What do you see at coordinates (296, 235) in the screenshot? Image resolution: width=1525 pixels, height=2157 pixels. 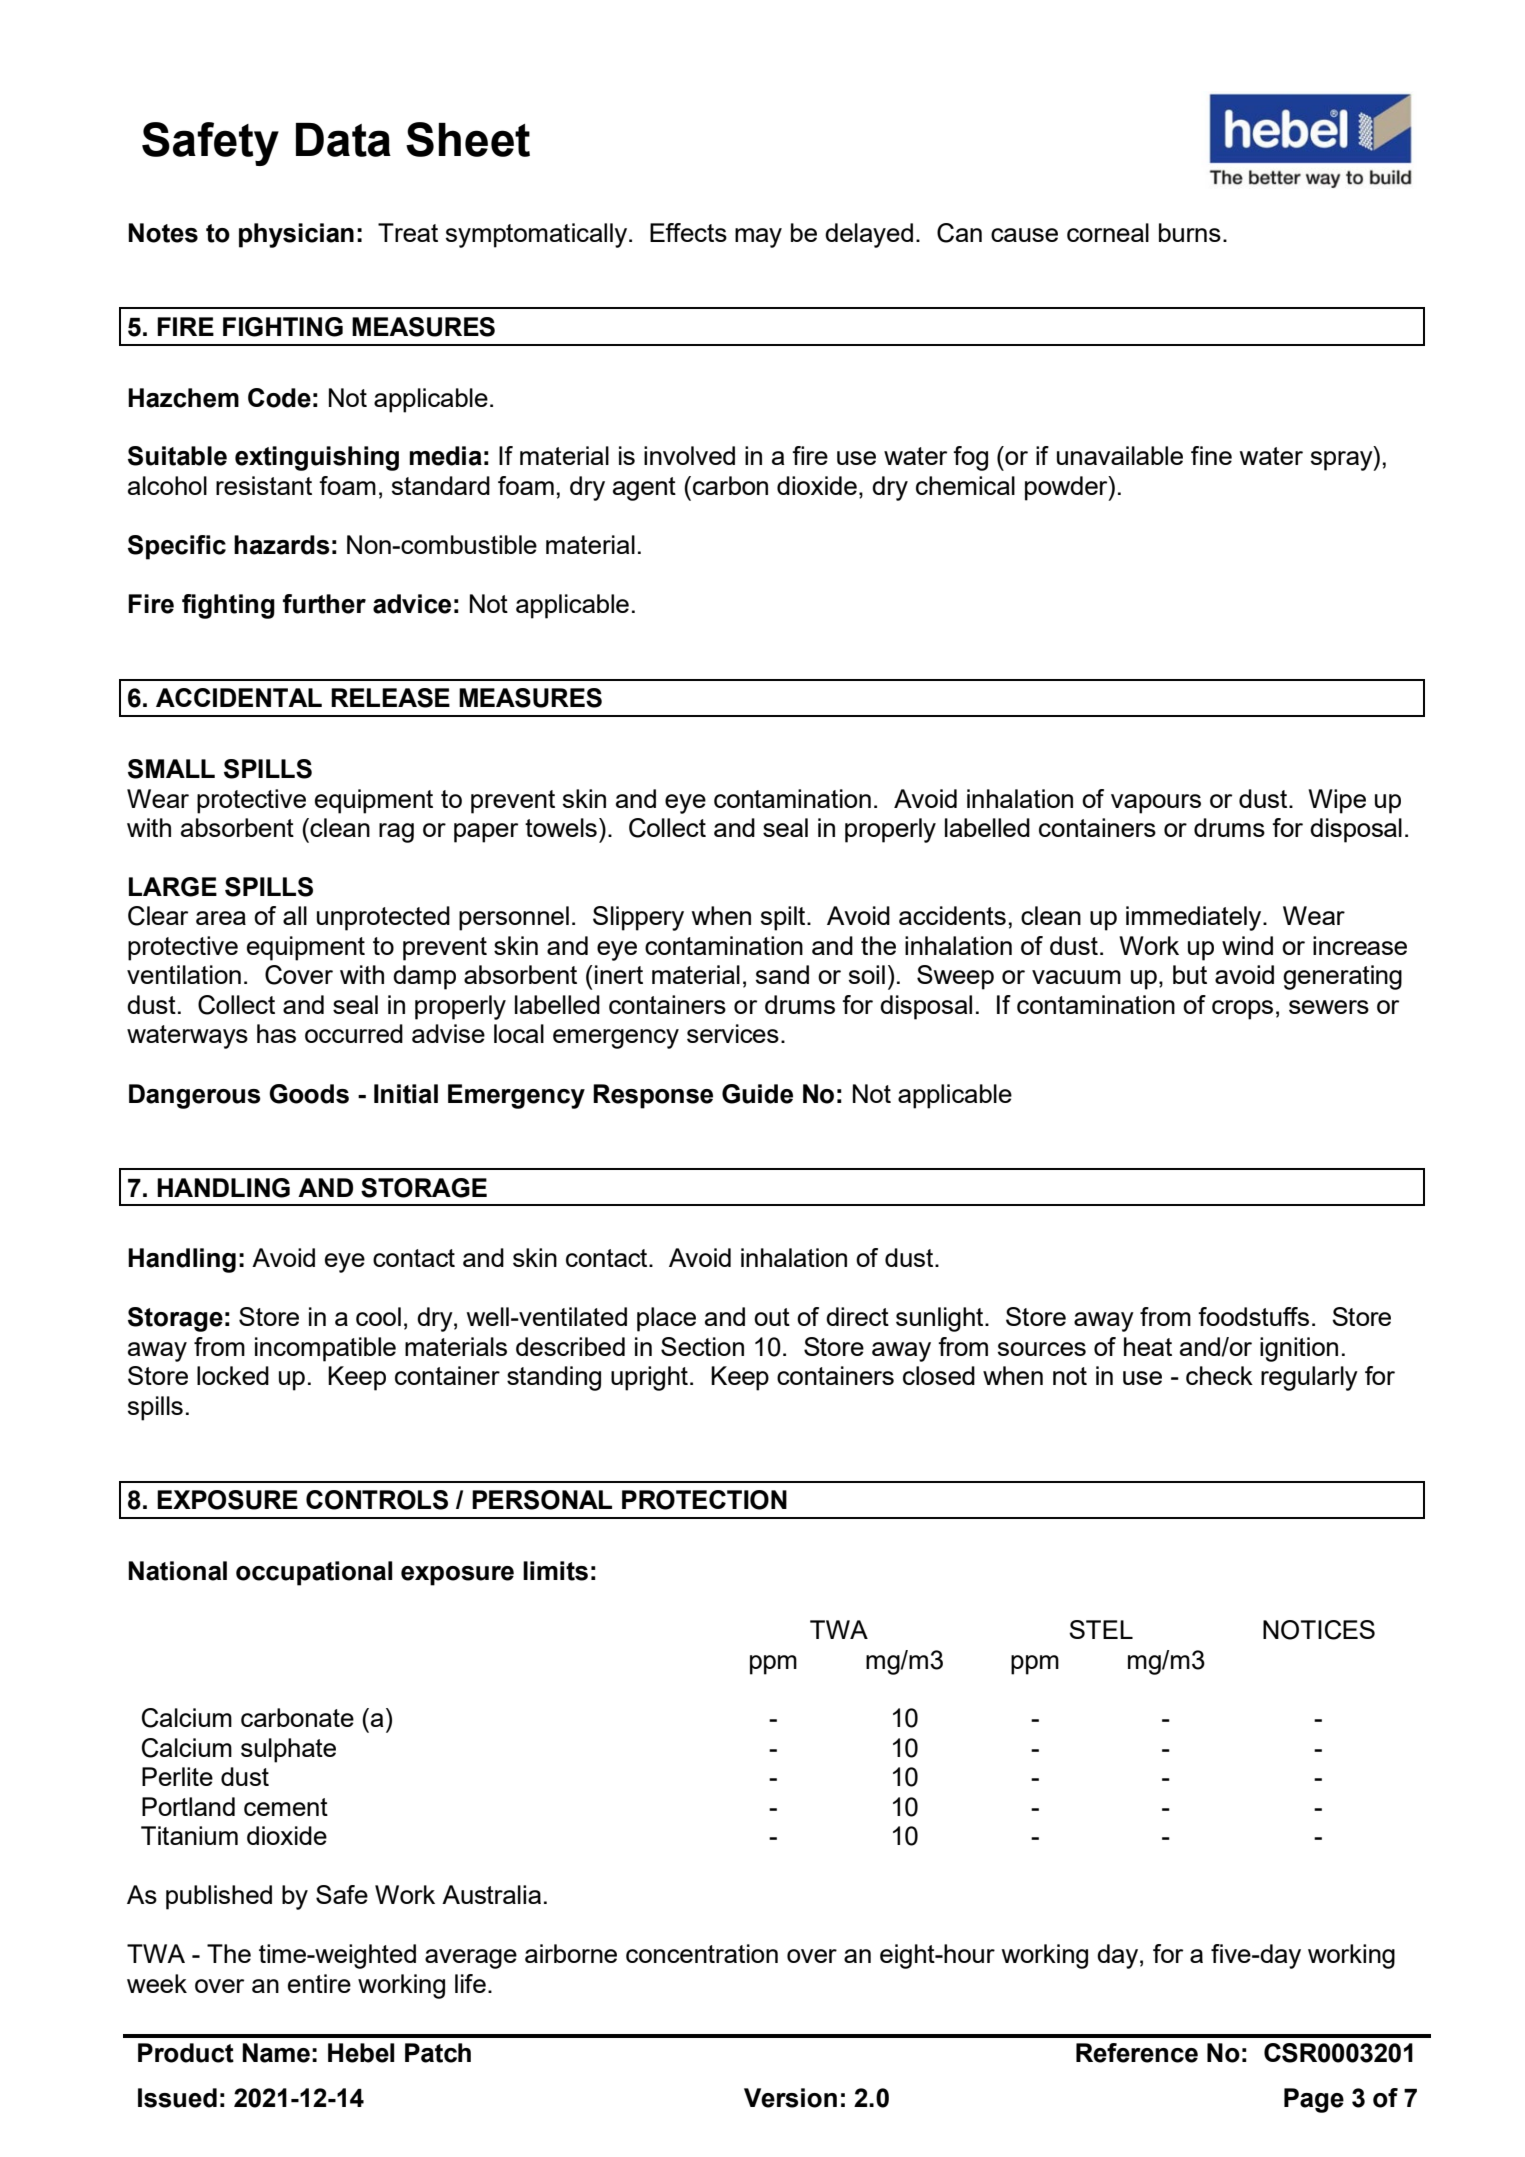 I see `physician` at bounding box center [296, 235].
